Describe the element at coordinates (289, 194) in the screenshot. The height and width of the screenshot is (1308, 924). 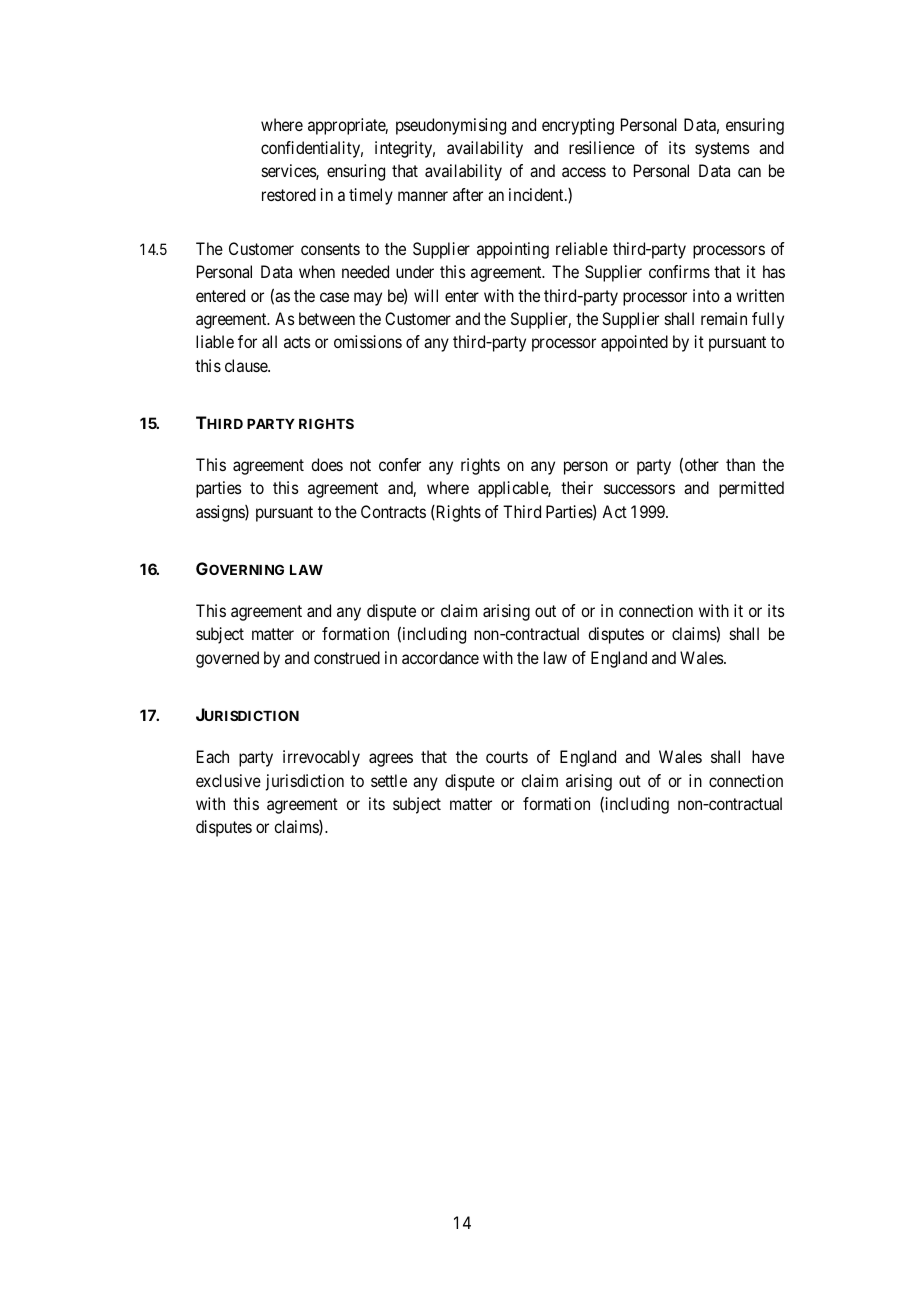
I see `restored` at that location.
